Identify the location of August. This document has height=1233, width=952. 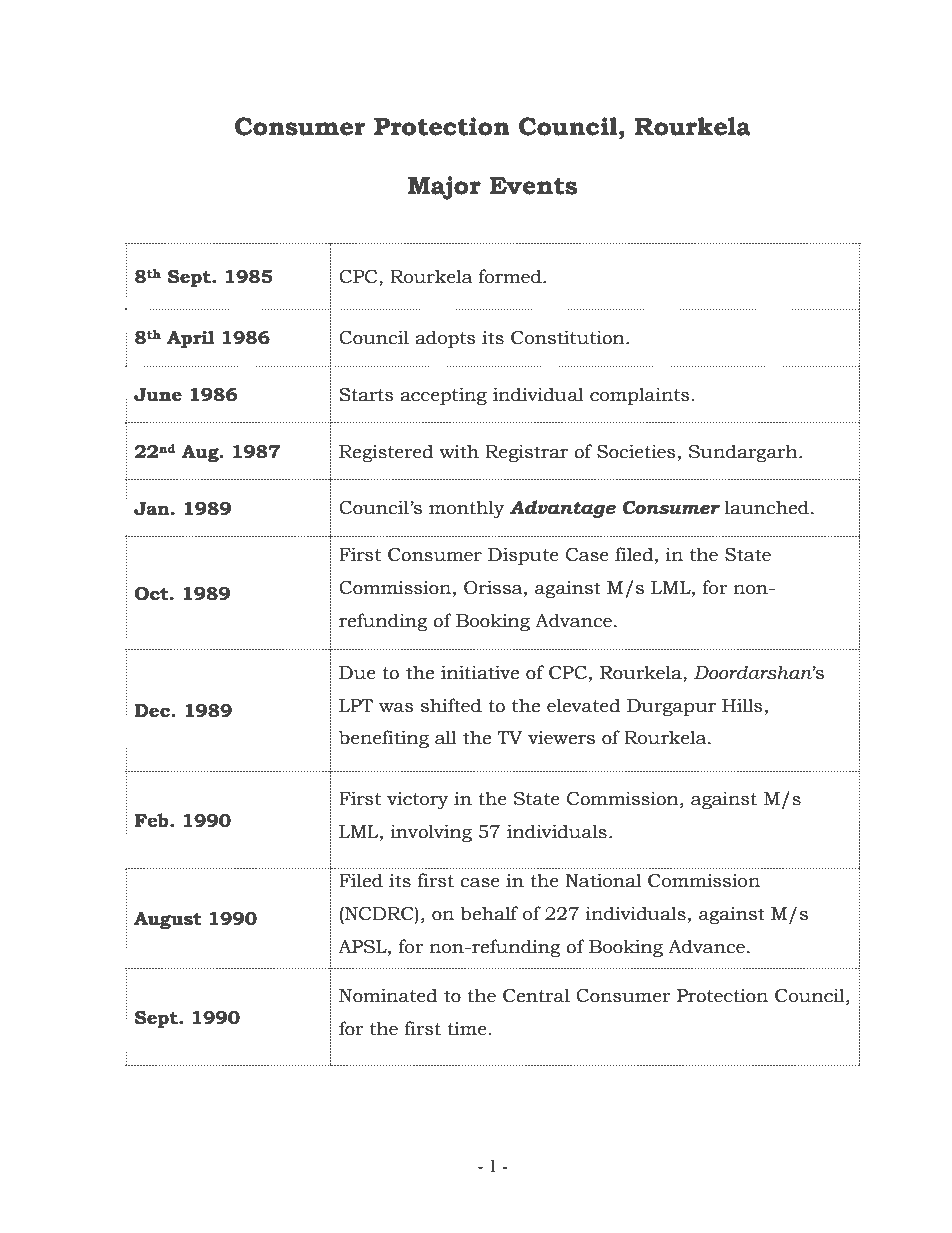
(168, 920).
